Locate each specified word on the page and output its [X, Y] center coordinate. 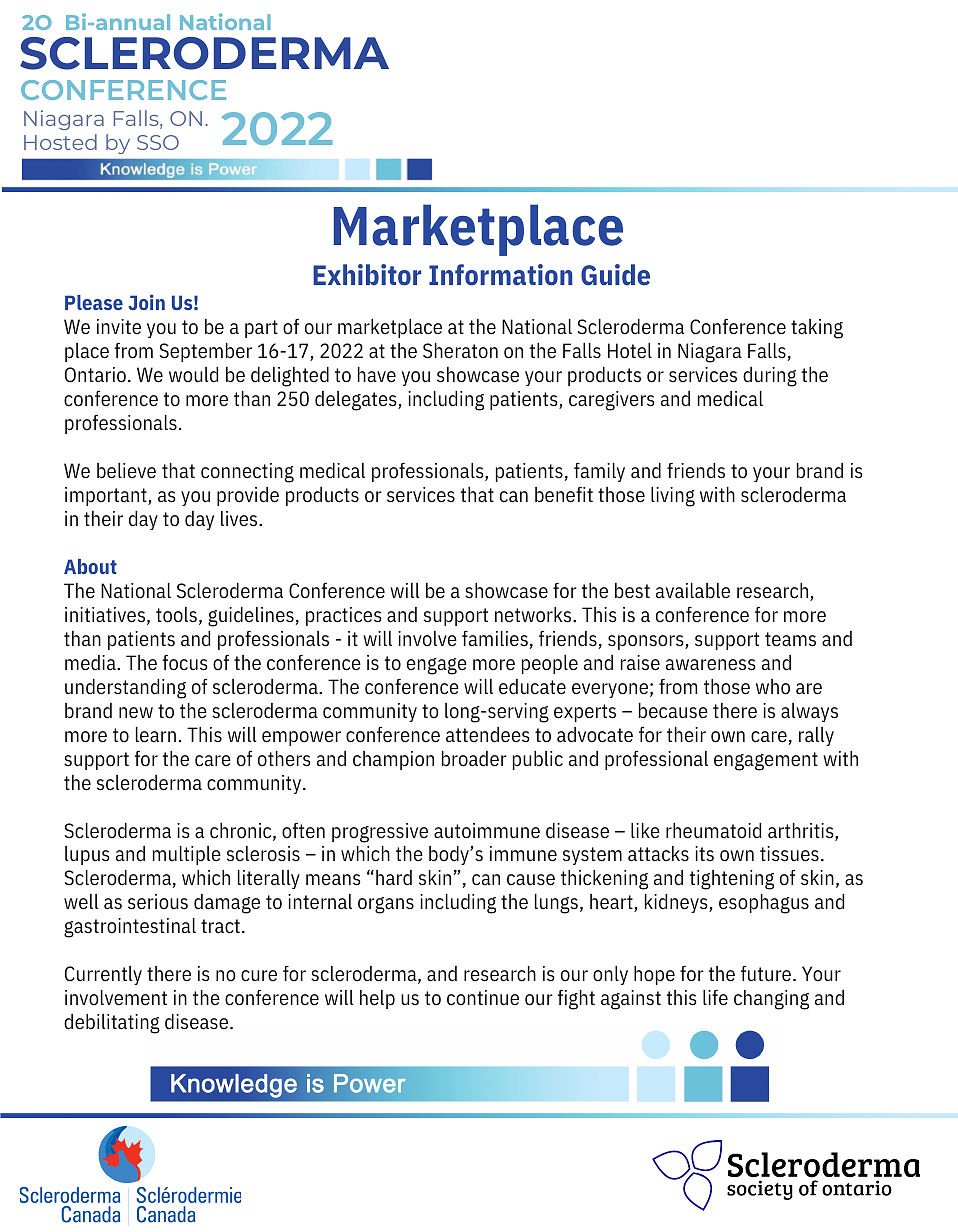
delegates [357, 401]
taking [817, 329]
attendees [488, 735]
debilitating [112, 1024]
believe [126, 471]
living [673, 497]
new [136, 713]
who [773, 687]
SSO [158, 142]
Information [501, 275]
